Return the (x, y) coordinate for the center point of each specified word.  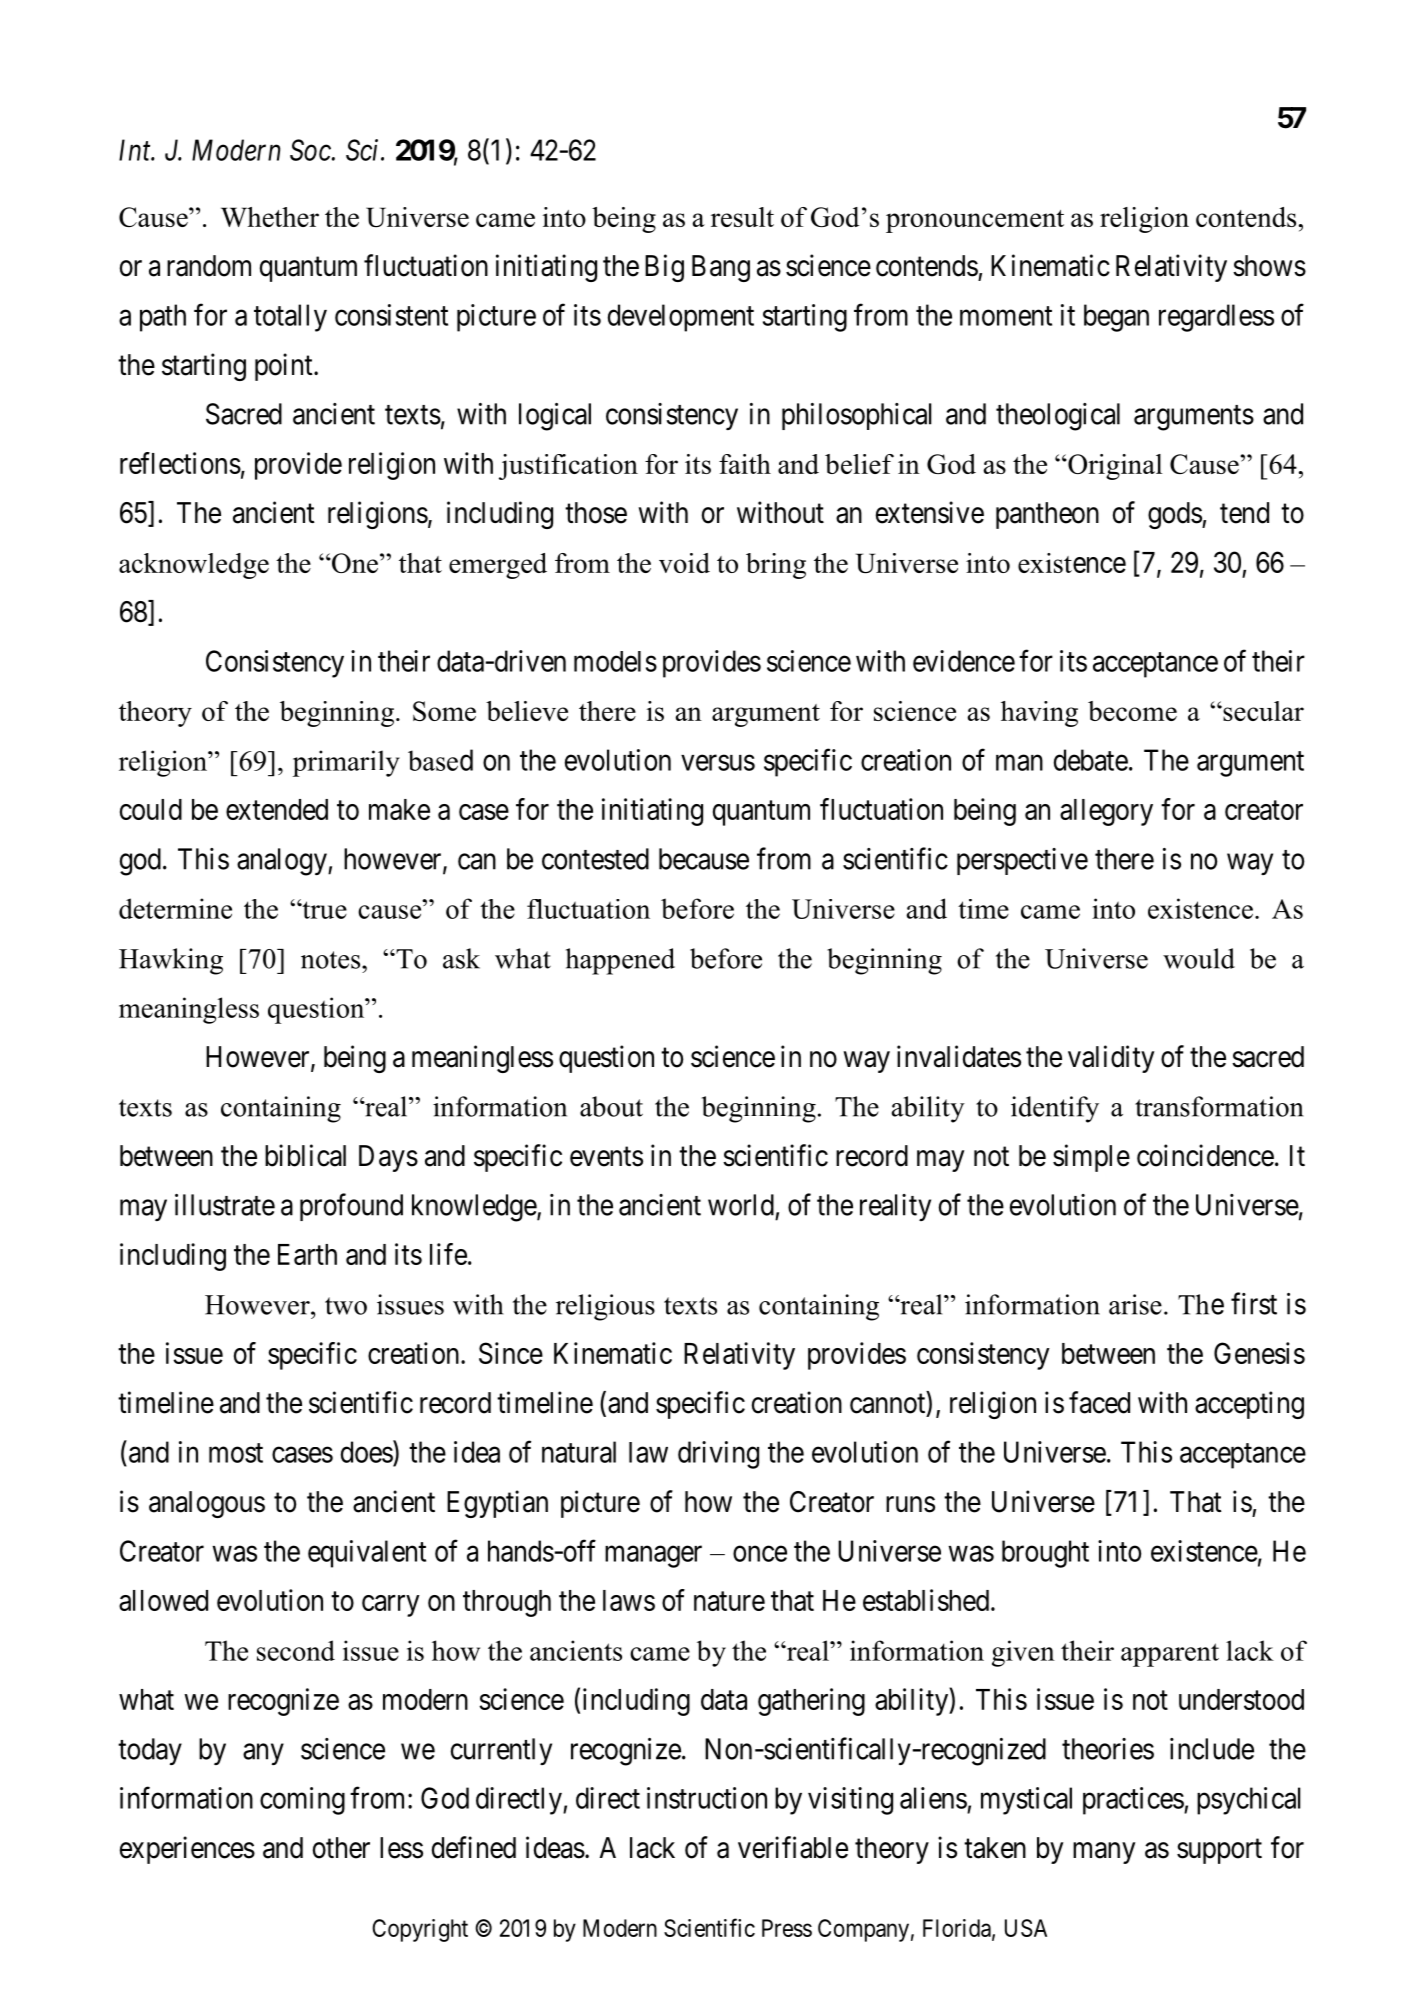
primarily (346, 763)
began (1116, 318)
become (1132, 711)
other (341, 1848)
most (236, 1453)
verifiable (793, 1847)
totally (290, 318)
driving (718, 1455)
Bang (721, 268)
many (1104, 1853)
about (611, 1106)
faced (1099, 1402)
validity (1111, 1059)
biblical (305, 1155)
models (615, 661)
